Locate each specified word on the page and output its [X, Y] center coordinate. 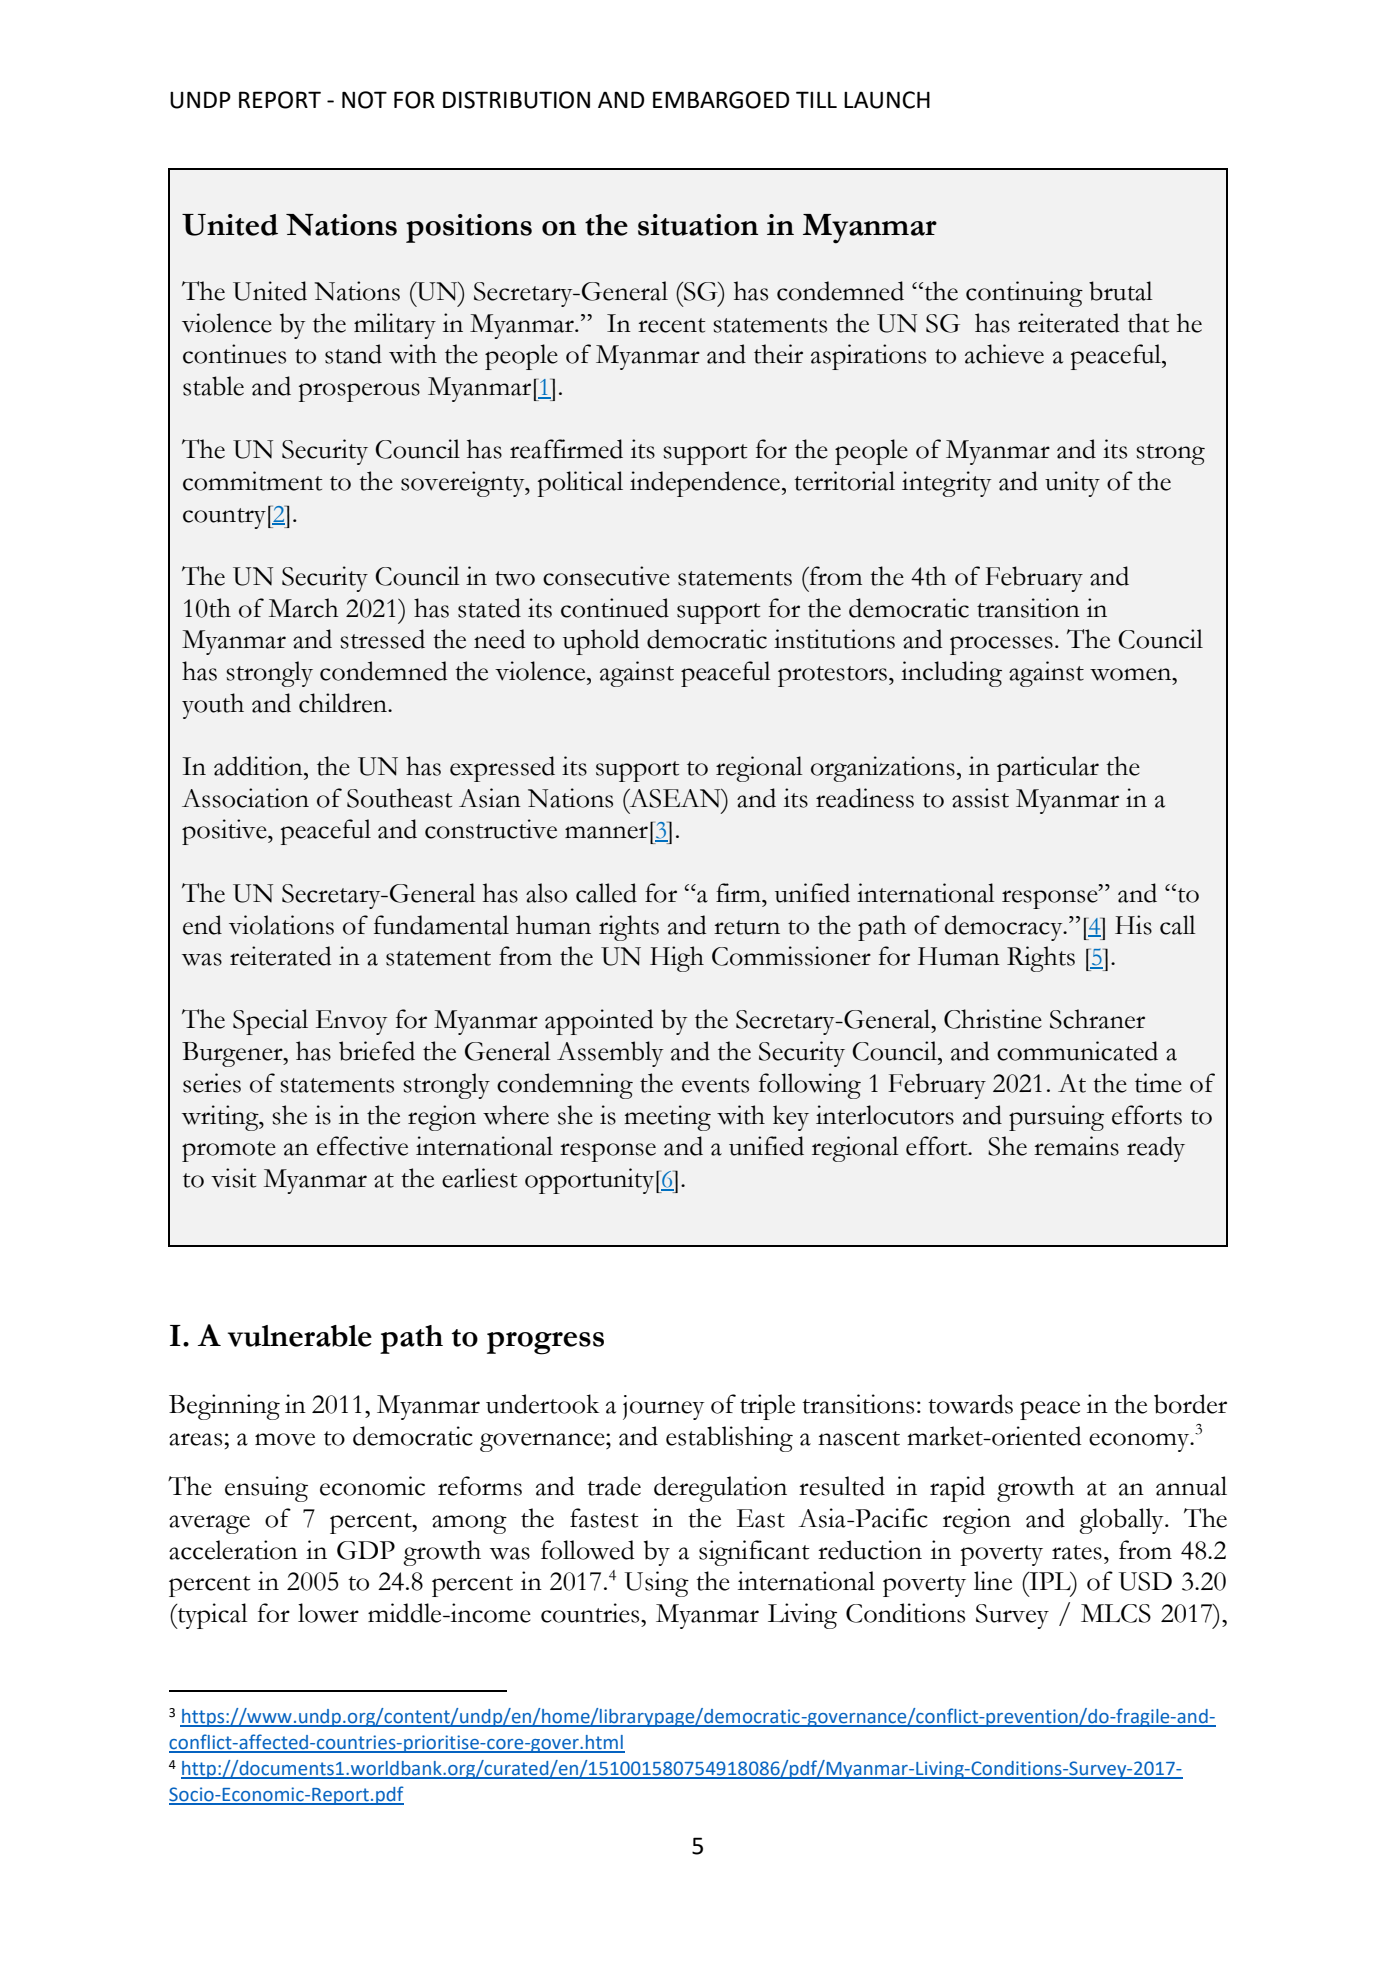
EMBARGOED [721, 100]
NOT [364, 100]
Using [656, 1584]
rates [1077, 1552]
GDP [366, 1550]
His [1133, 925]
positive [225, 832]
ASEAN [675, 798]
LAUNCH [887, 100]
